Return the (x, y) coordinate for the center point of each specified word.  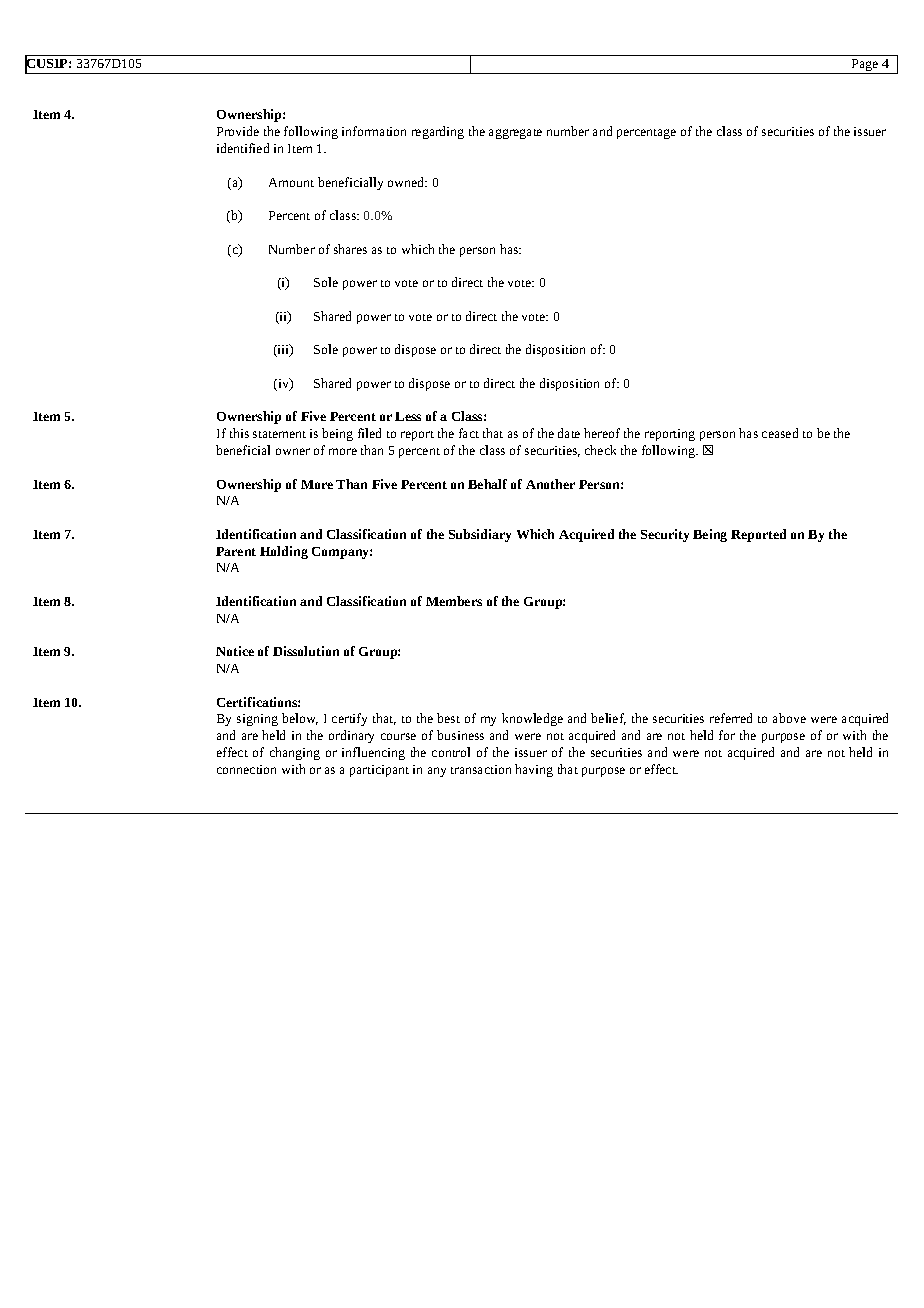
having (534, 770)
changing (295, 753)
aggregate (515, 134)
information (374, 131)
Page (865, 66)
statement (279, 434)
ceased (780, 433)
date (569, 433)
